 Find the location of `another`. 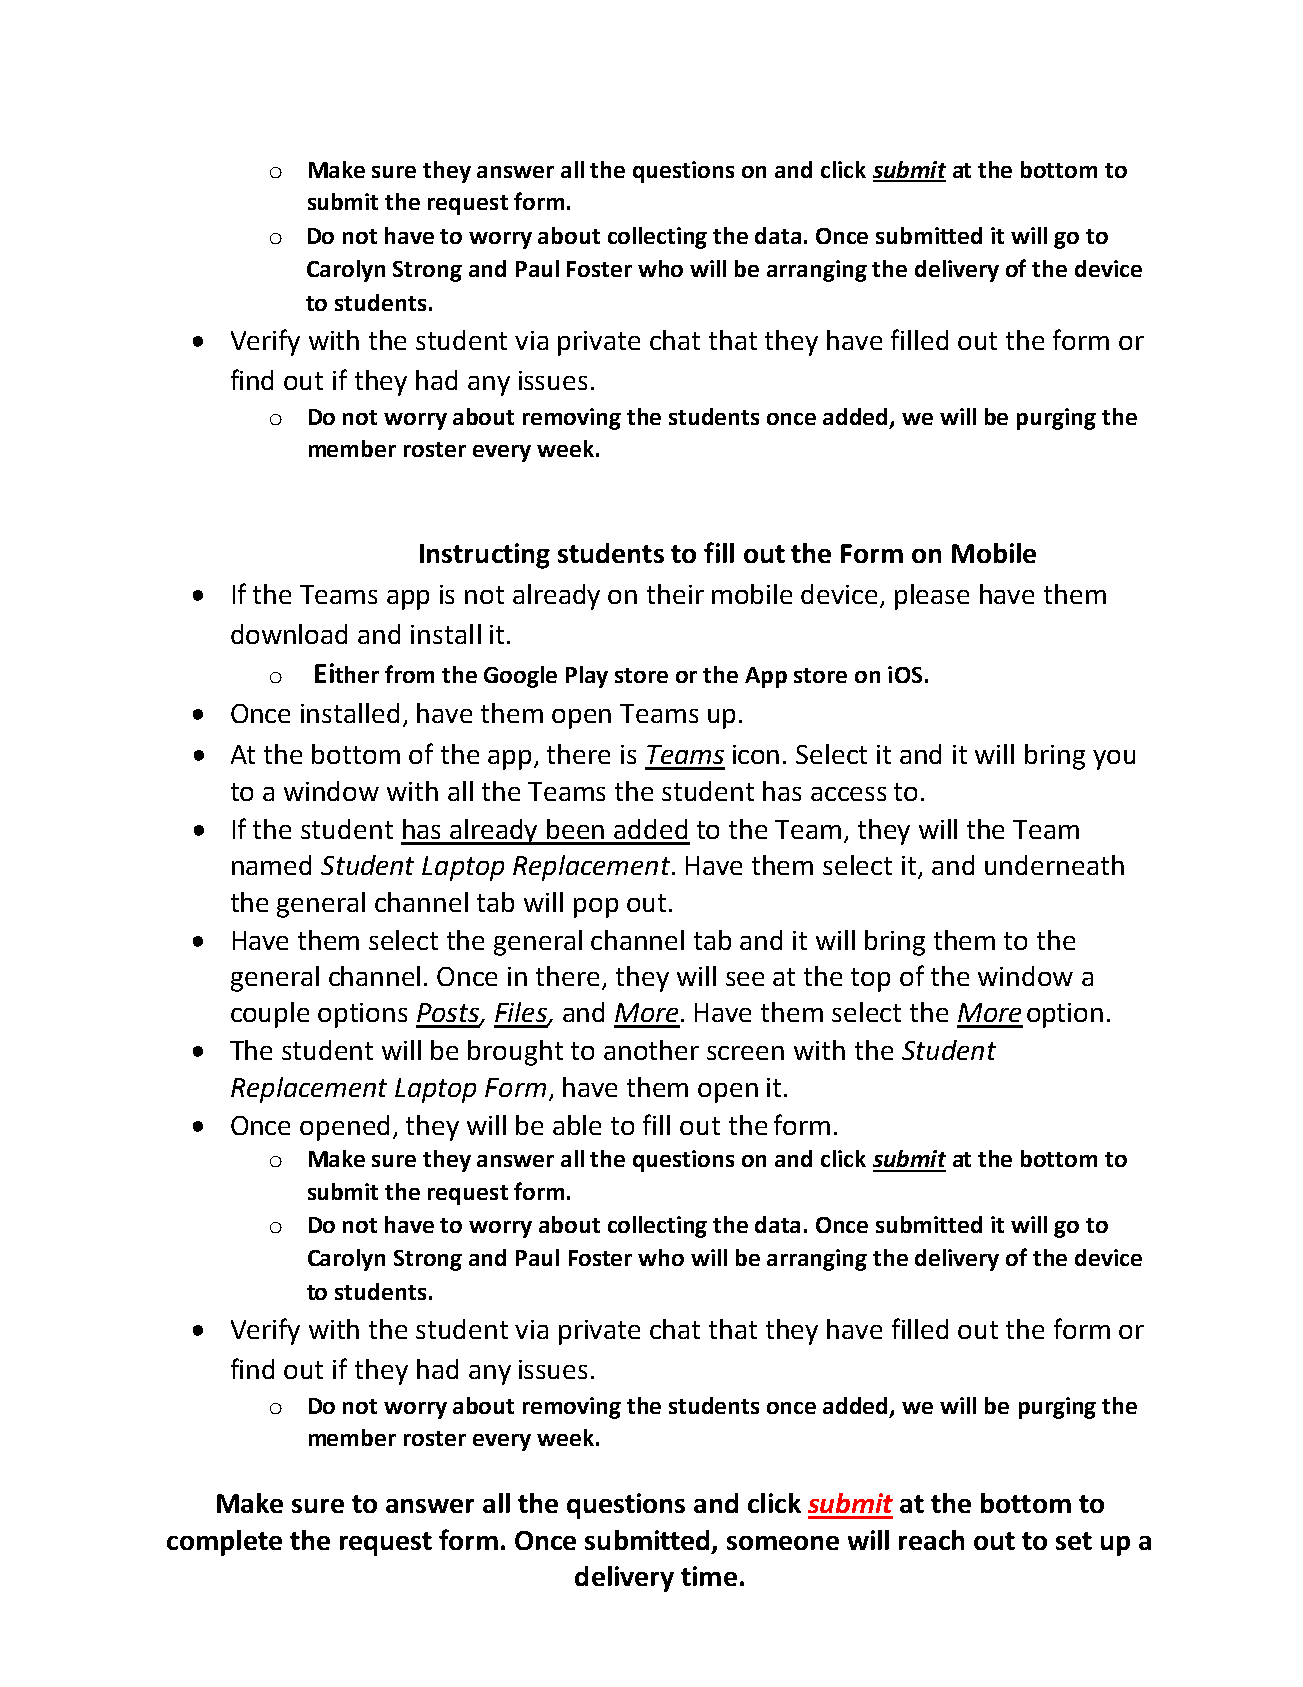

another is located at coordinates (651, 1050).
